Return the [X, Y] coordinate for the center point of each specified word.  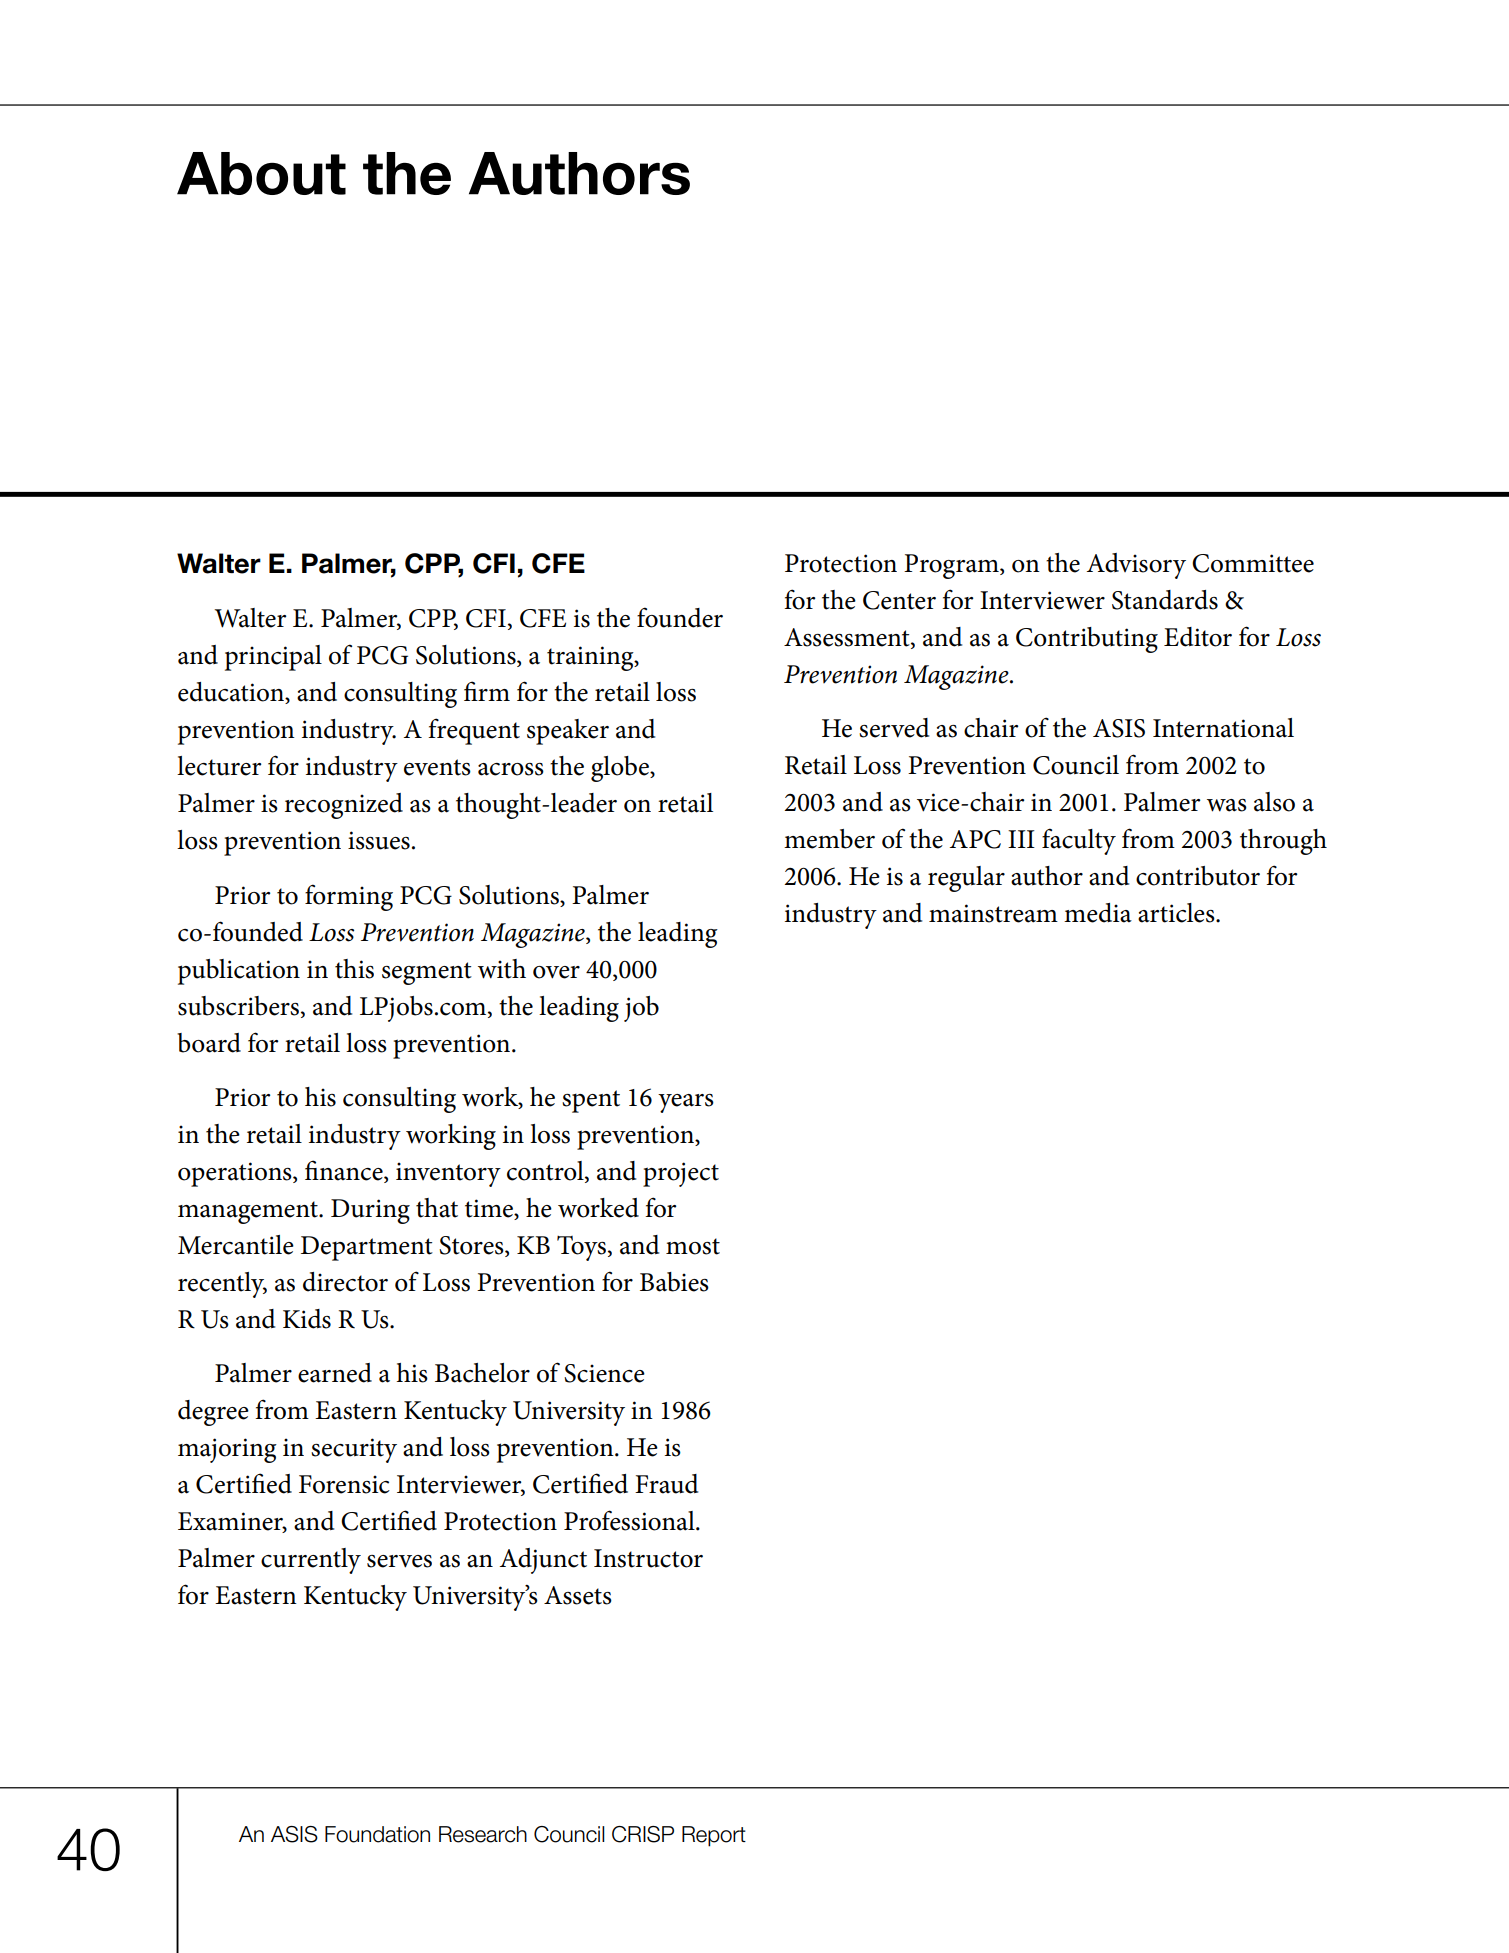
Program [952, 566]
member [829, 839]
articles [1177, 913]
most [693, 1246]
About [261, 173]
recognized [344, 806]
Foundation [377, 1834]
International [1223, 728]
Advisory [1136, 566]
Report [714, 1836]
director [345, 1282]
